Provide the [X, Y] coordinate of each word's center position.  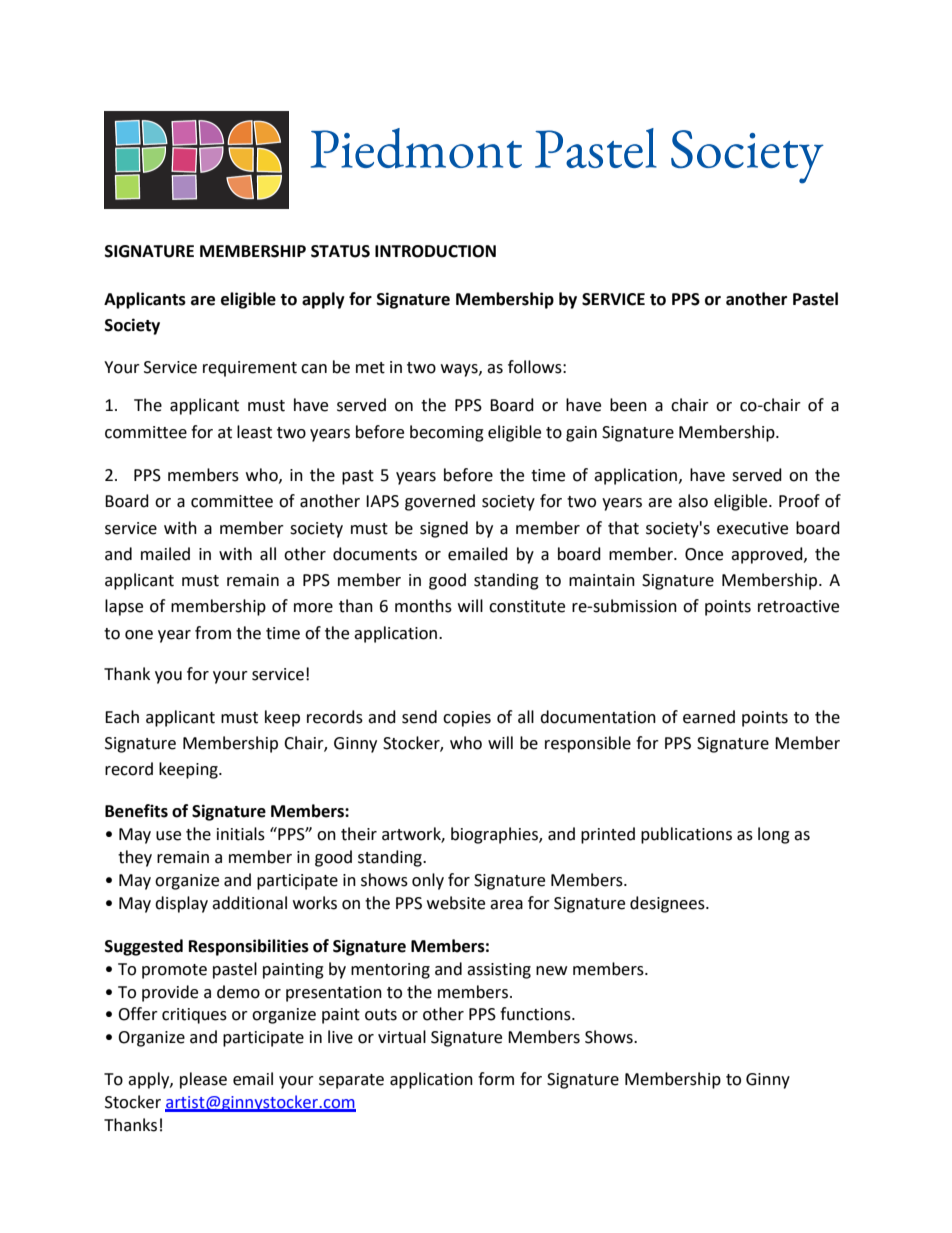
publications [686, 835]
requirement [250, 369]
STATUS [340, 251]
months [423, 606]
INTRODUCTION [435, 251]
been [628, 405]
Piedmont [416, 148]
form [496, 1079]
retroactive [798, 606]
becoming [447, 433]
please [203, 1080]
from [213, 633]
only [428, 881]
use [168, 836]
